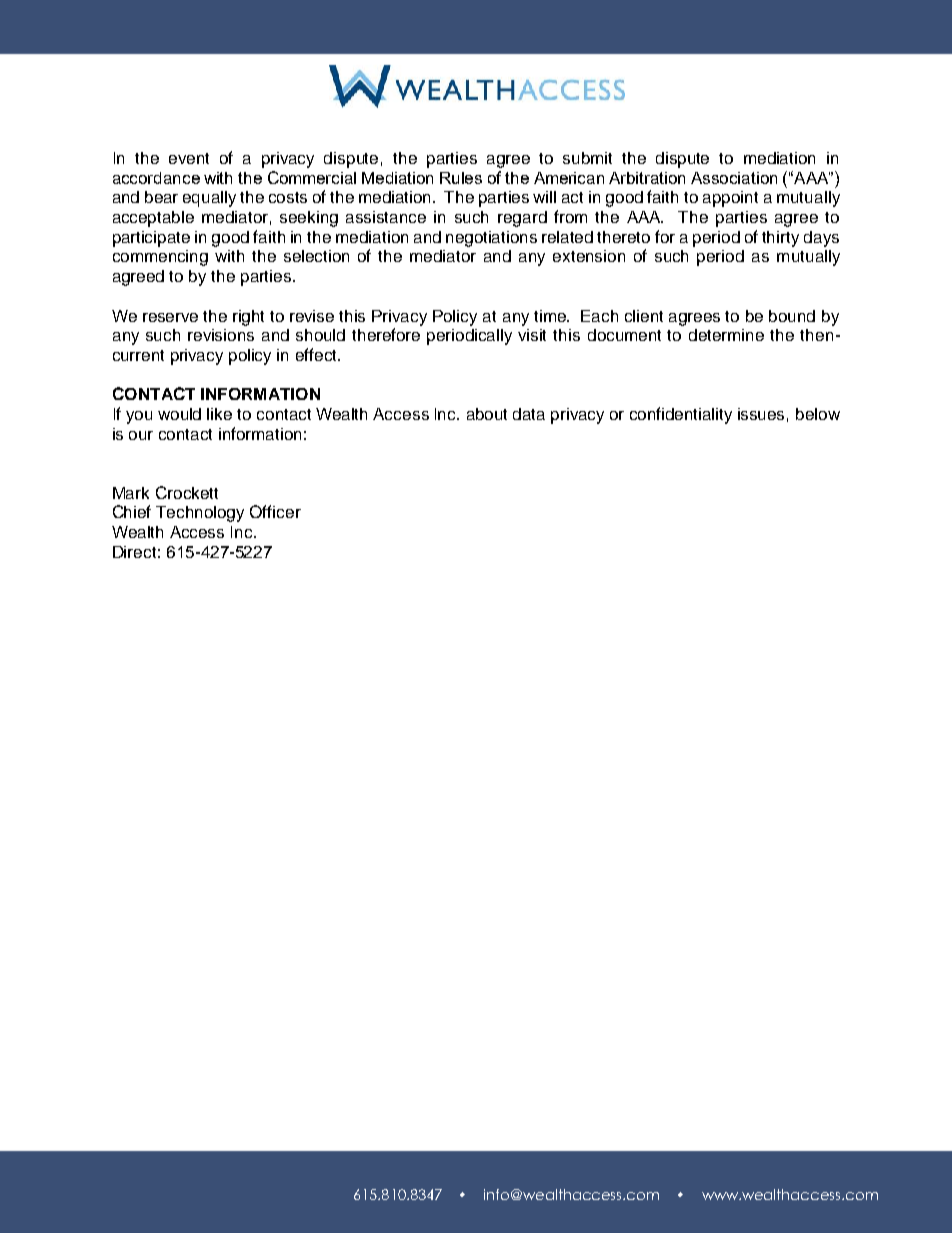 The width and height of the page is (952, 1233). What do you see at coordinates (734, 178) in the page?
I see `Association` at bounding box center [734, 178].
